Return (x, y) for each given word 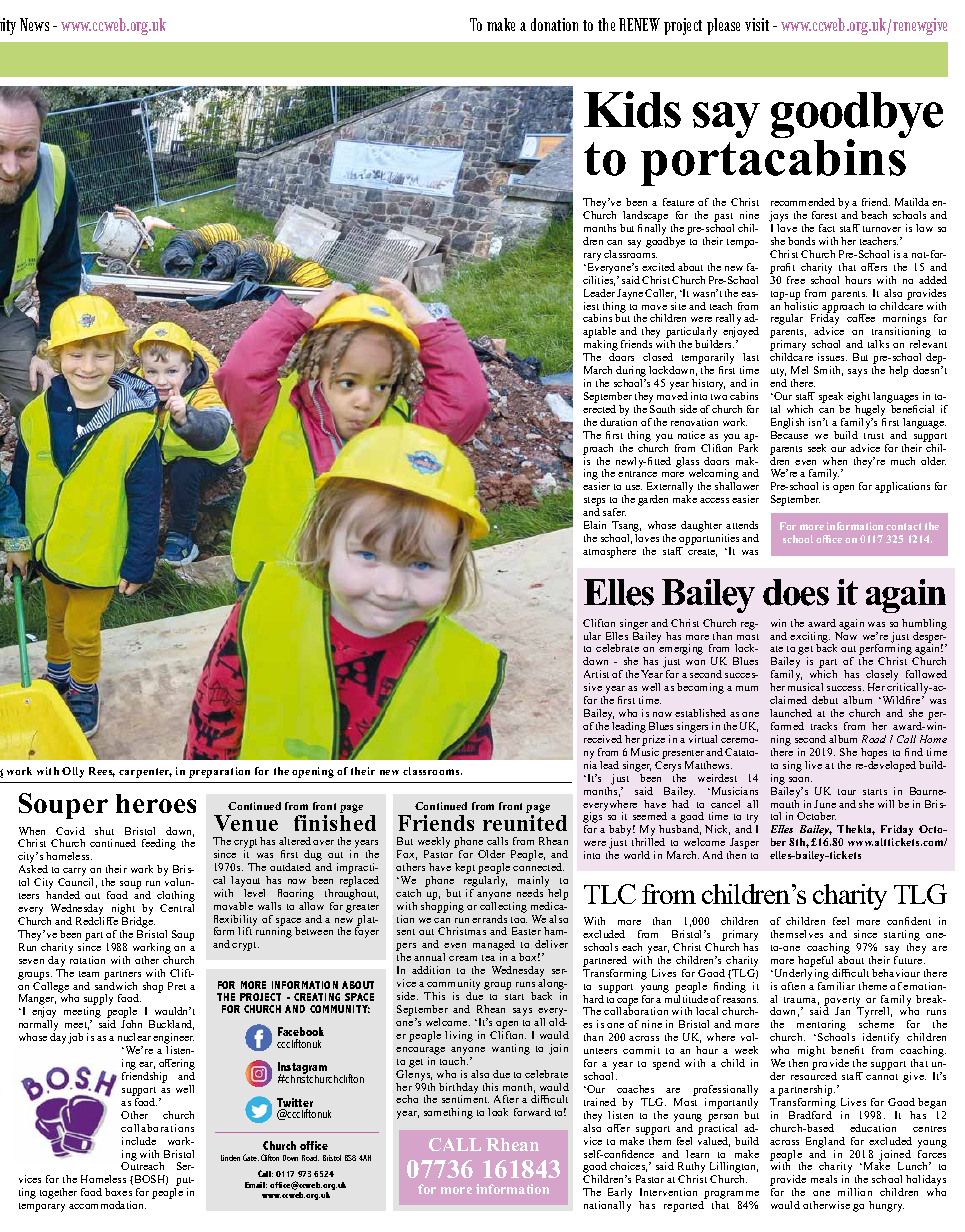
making (600, 347)
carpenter (145, 773)
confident (909, 921)
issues (832, 357)
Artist (596, 674)
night (122, 911)
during (631, 373)
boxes (118, 1192)
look (498, 1112)
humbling (924, 624)
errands (489, 919)
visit (757, 24)
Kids (632, 109)
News (34, 24)
